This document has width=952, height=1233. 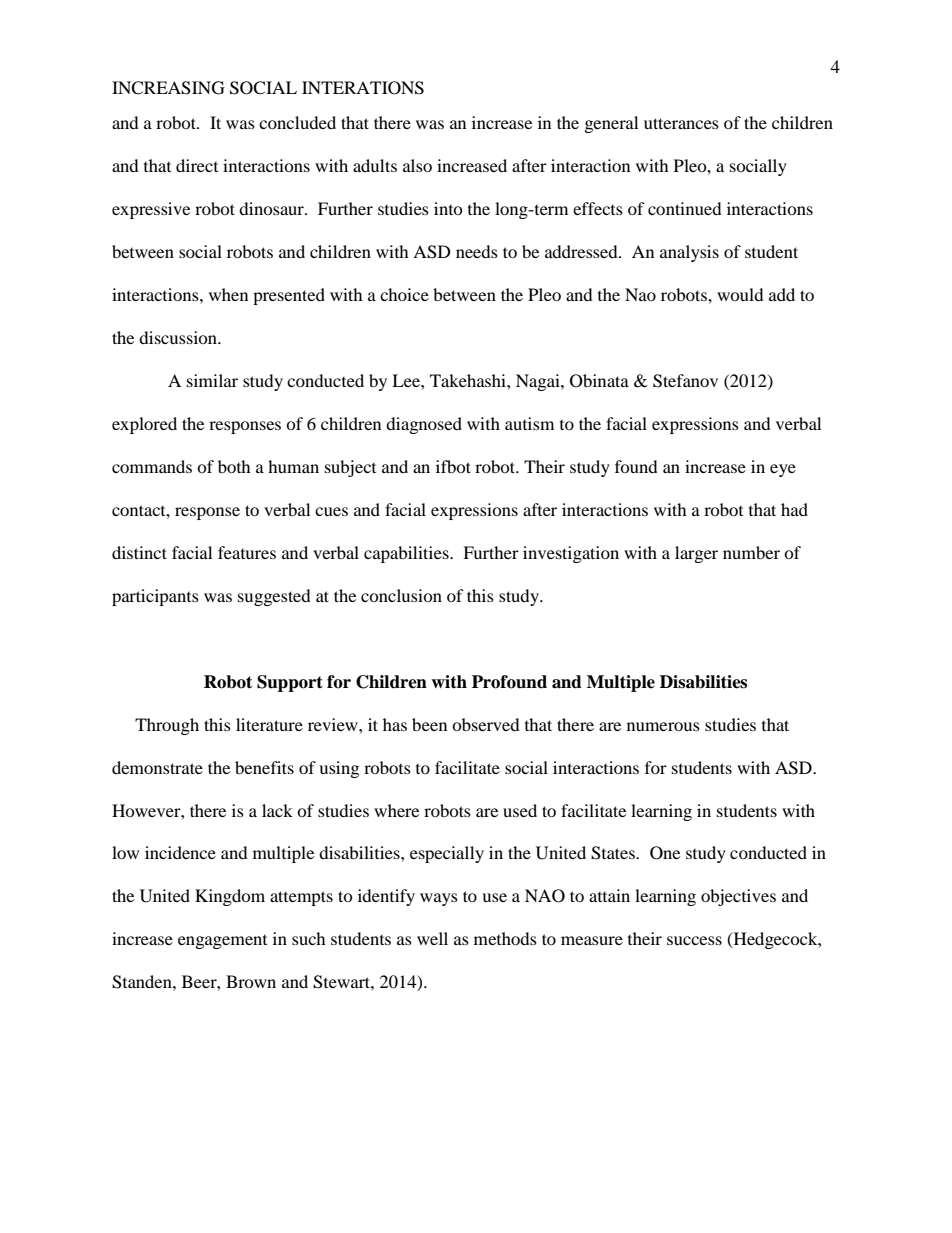 I want to click on would, so click(x=740, y=294).
